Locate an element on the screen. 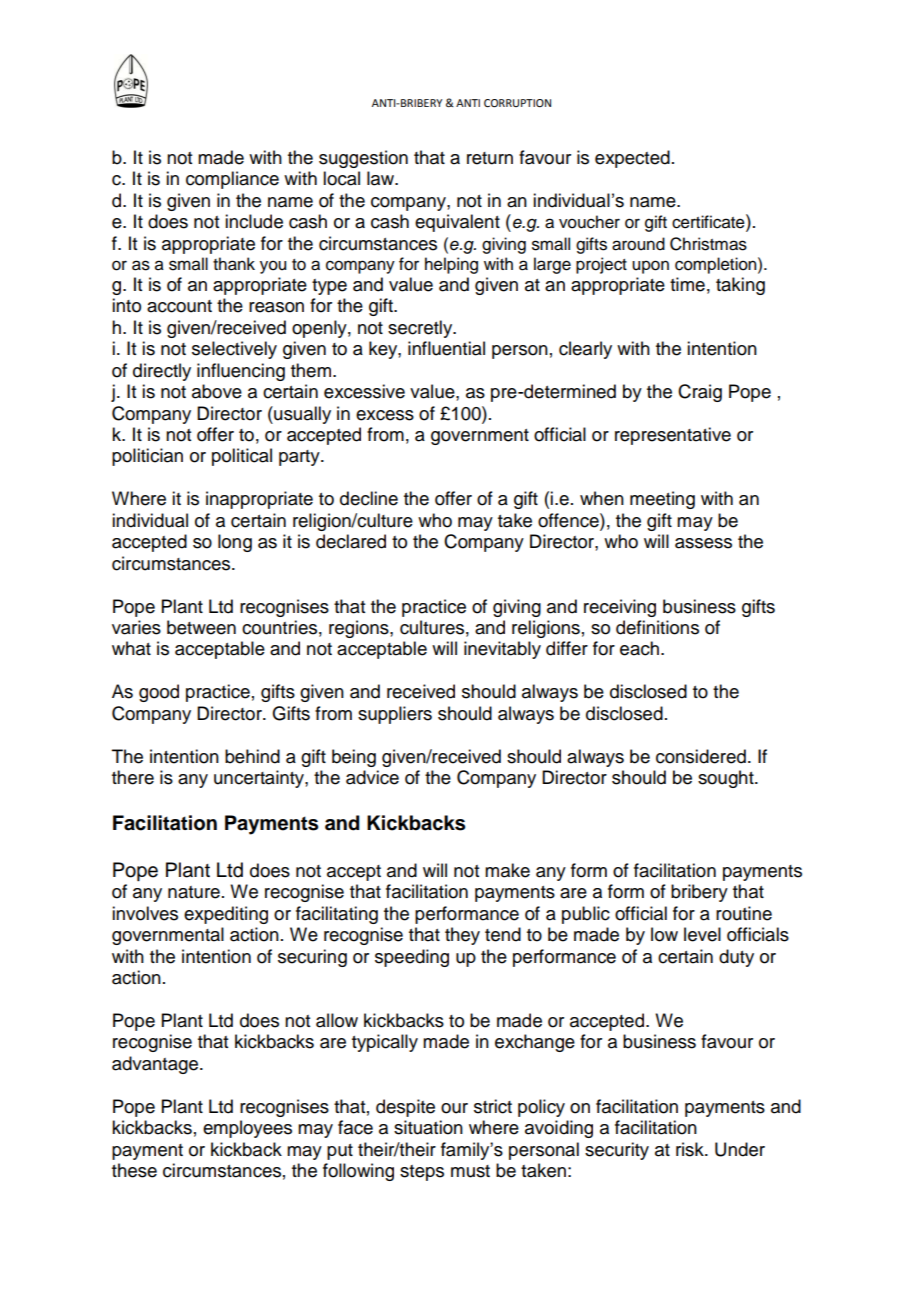 The image size is (924, 1308). compliance is located at coordinates (232, 180).
